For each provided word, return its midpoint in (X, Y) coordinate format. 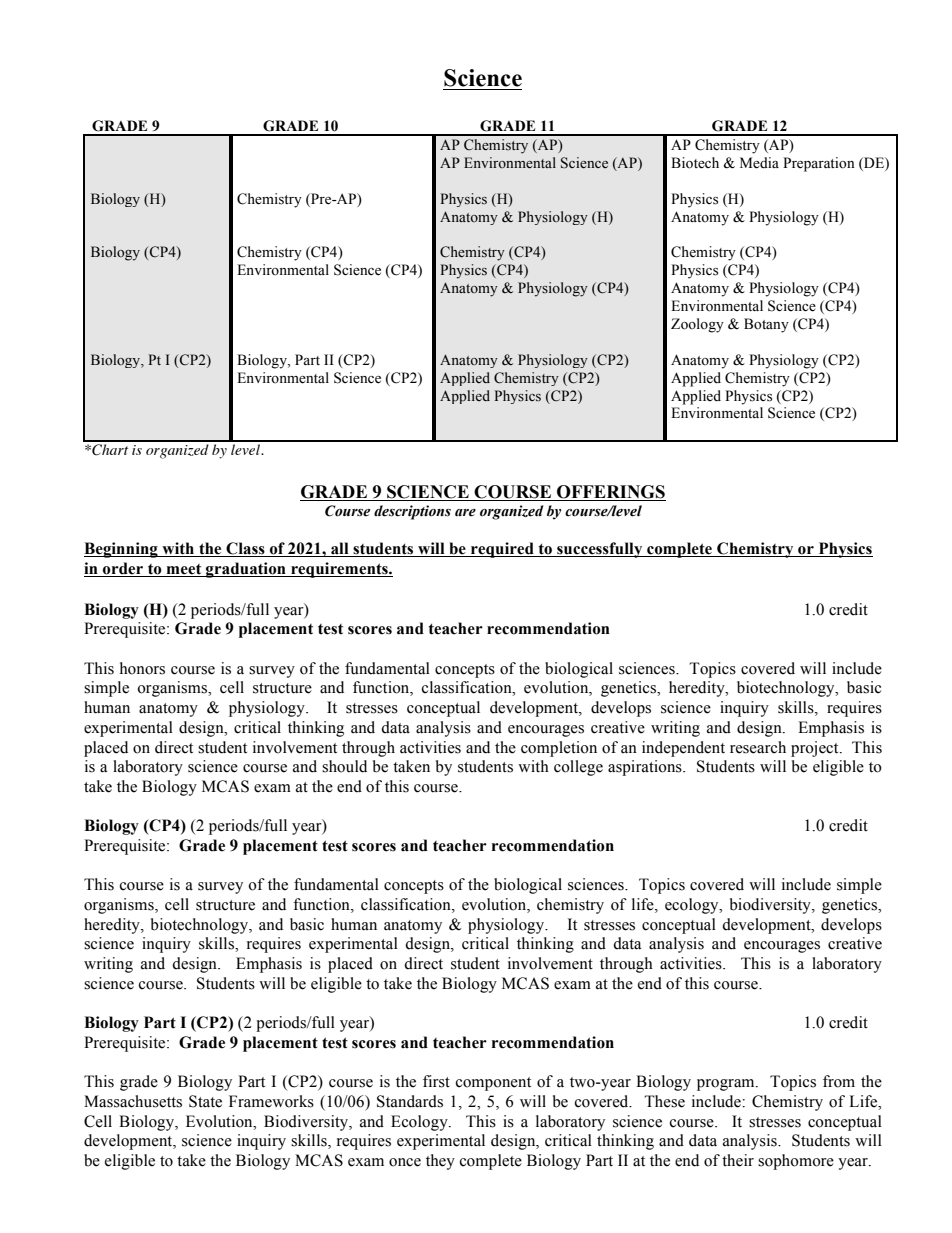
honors (142, 668)
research (758, 747)
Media (759, 163)
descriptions (412, 512)
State (205, 1101)
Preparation (819, 164)
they (440, 1162)
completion (559, 749)
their (738, 1160)
